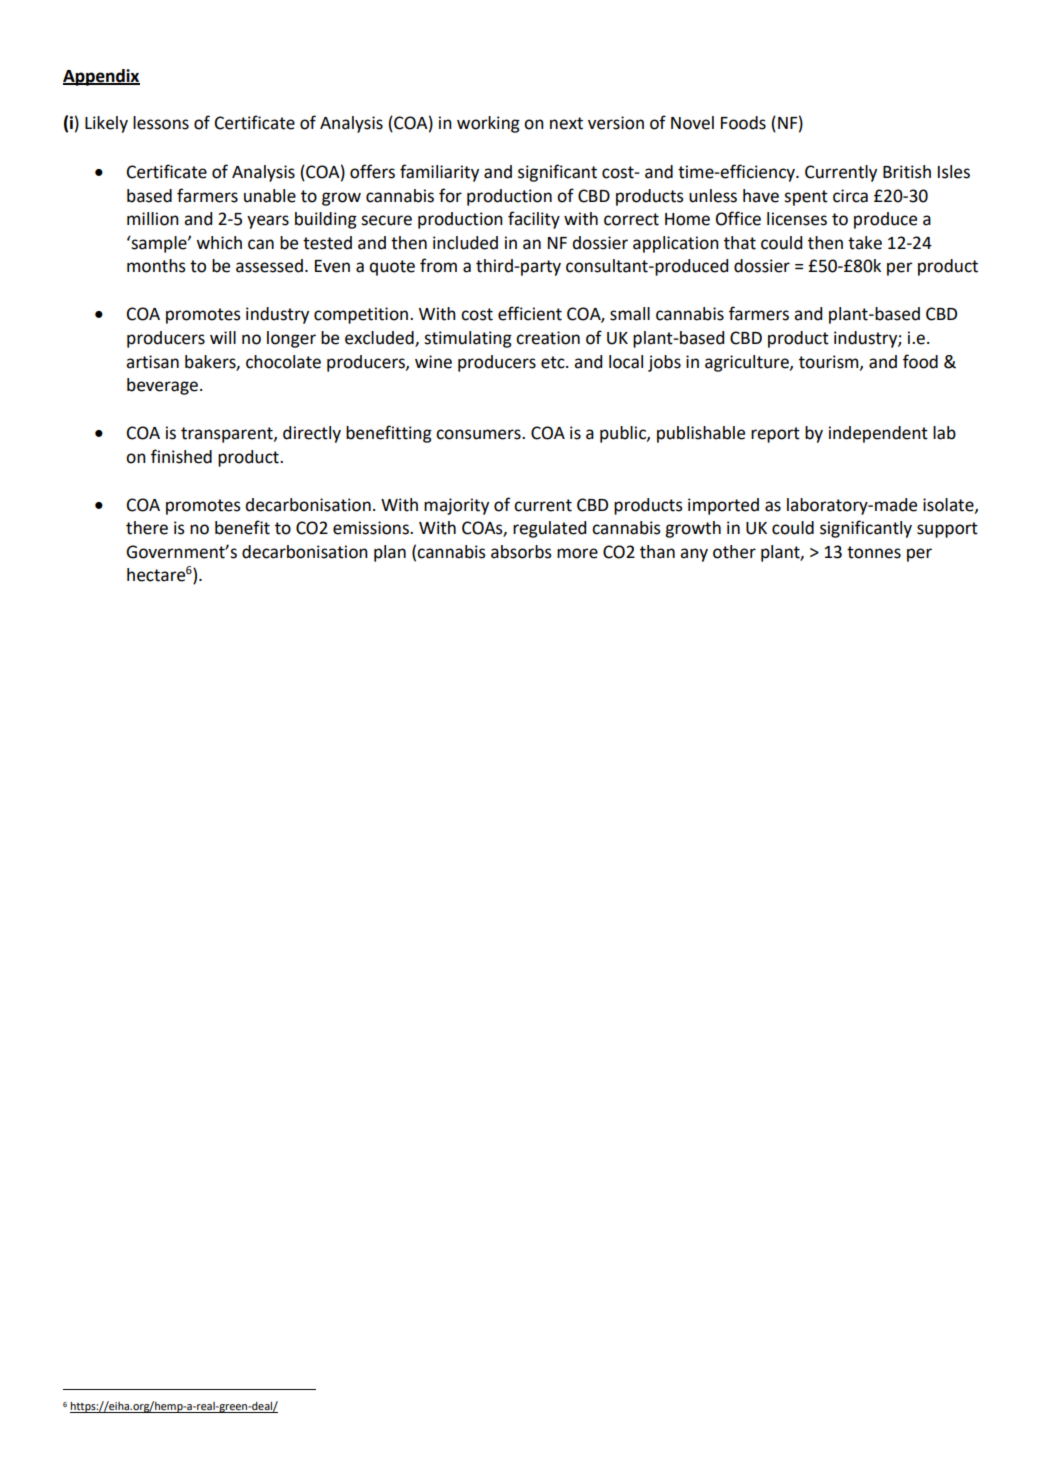 The height and width of the image is (1477, 1043). Describe the element at coordinates (152, 362) in the image. I see `artisan` at that location.
